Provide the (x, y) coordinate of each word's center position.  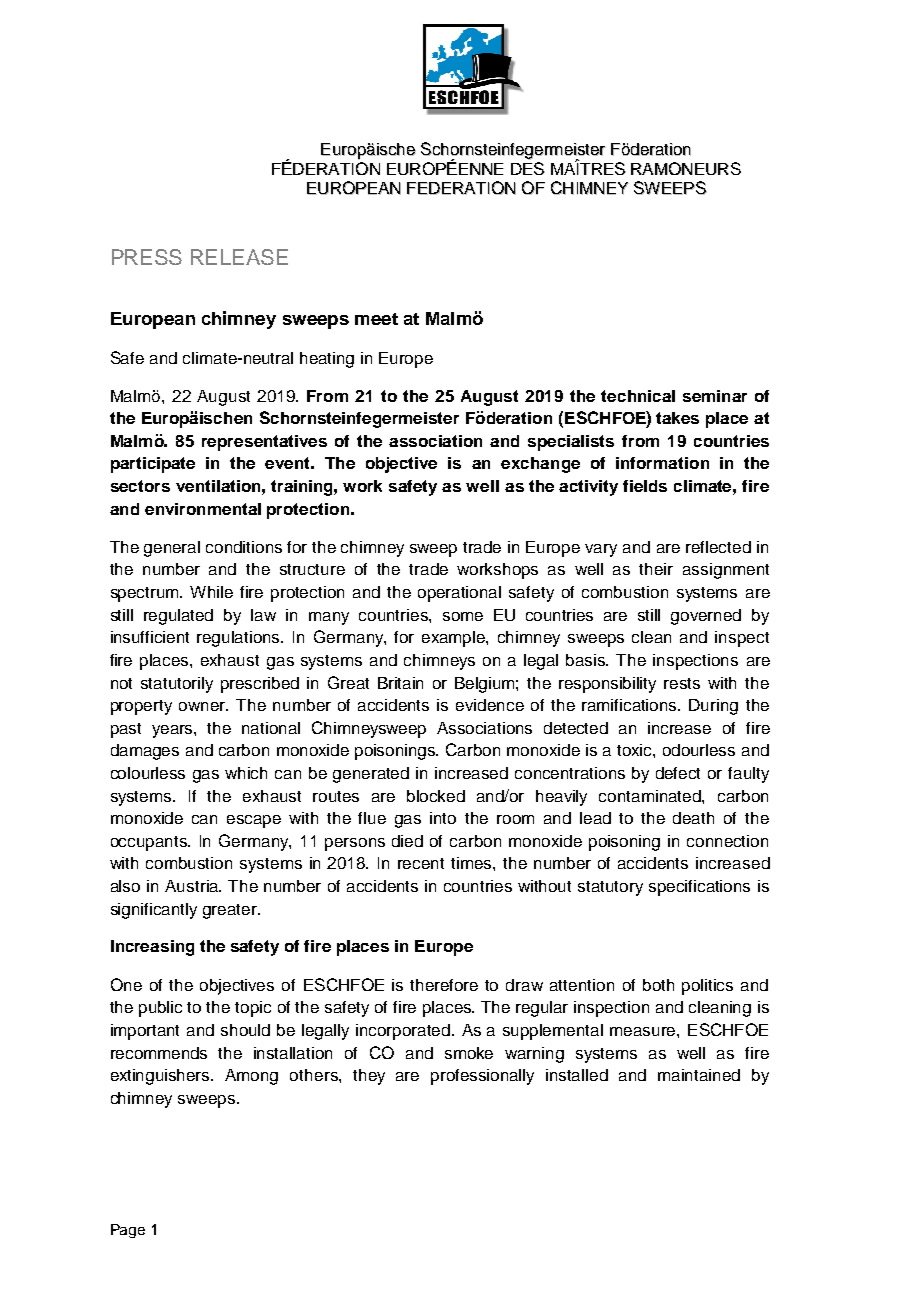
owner (203, 706)
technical (638, 396)
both (658, 985)
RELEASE (239, 257)
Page (128, 1231)
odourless (699, 750)
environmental (203, 509)
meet (376, 319)
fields (645, 486)
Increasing (152, 948)
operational (459, 594)
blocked (436, 796)
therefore (444, 985)
